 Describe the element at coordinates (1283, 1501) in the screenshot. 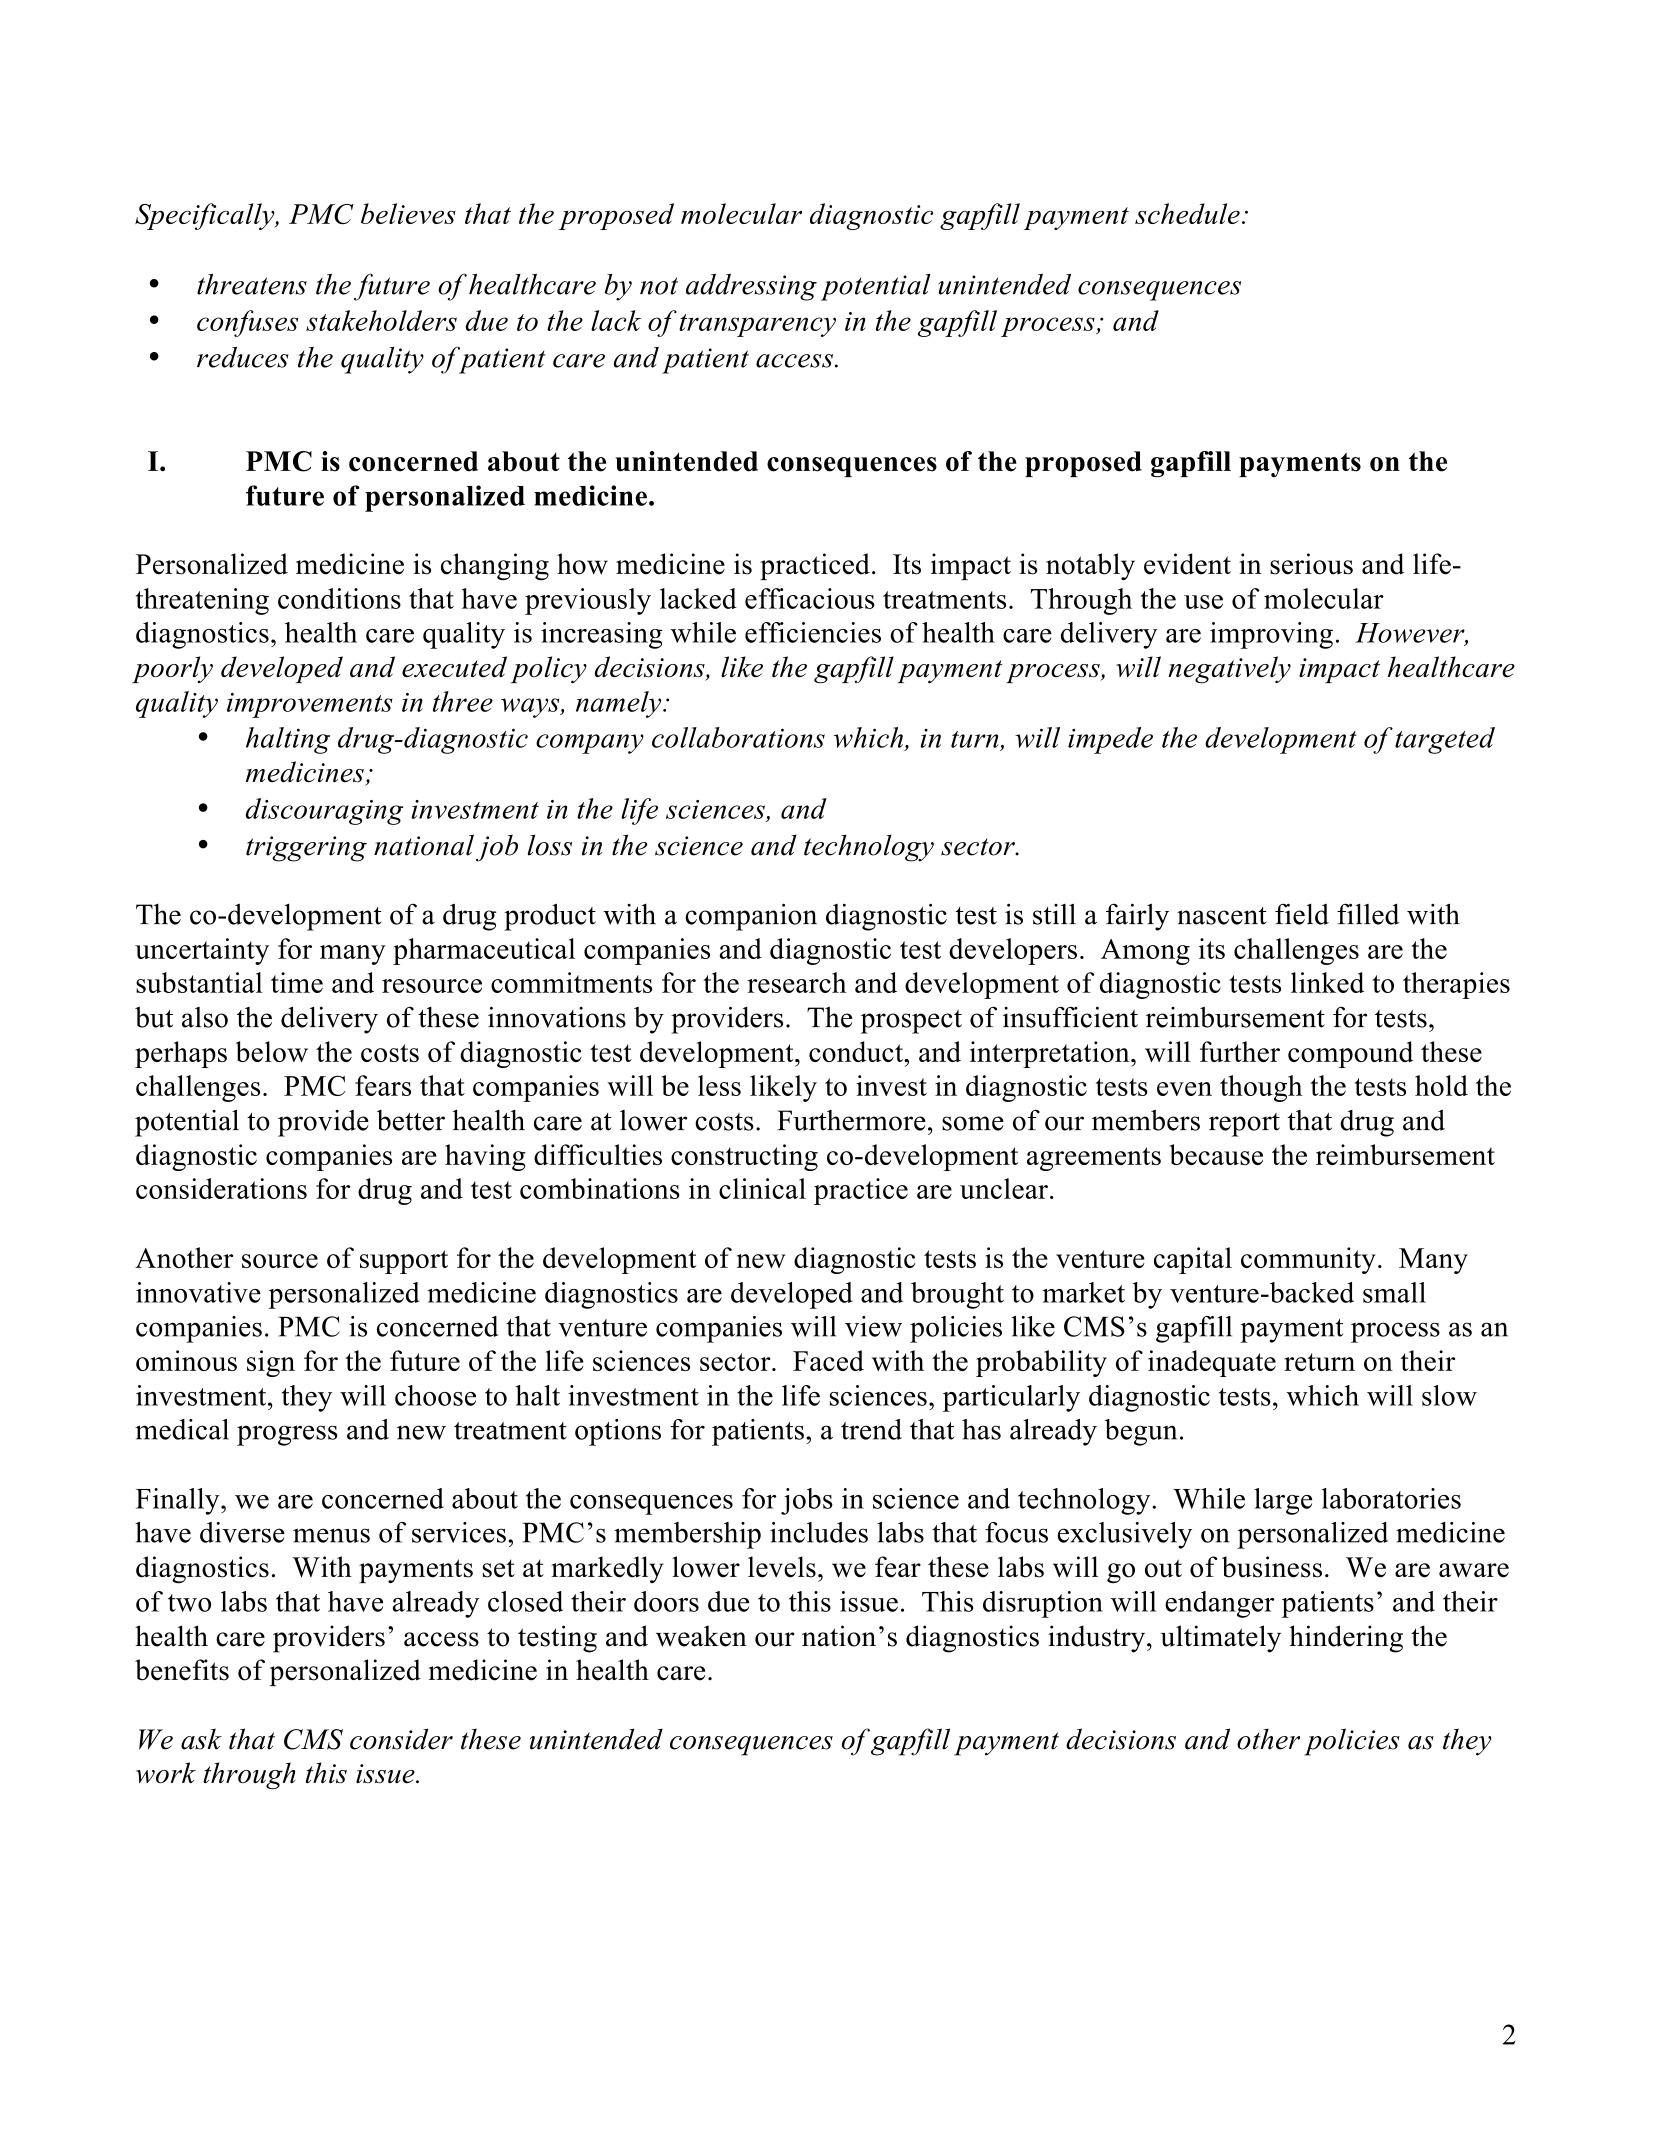

I see `large` at that location.
